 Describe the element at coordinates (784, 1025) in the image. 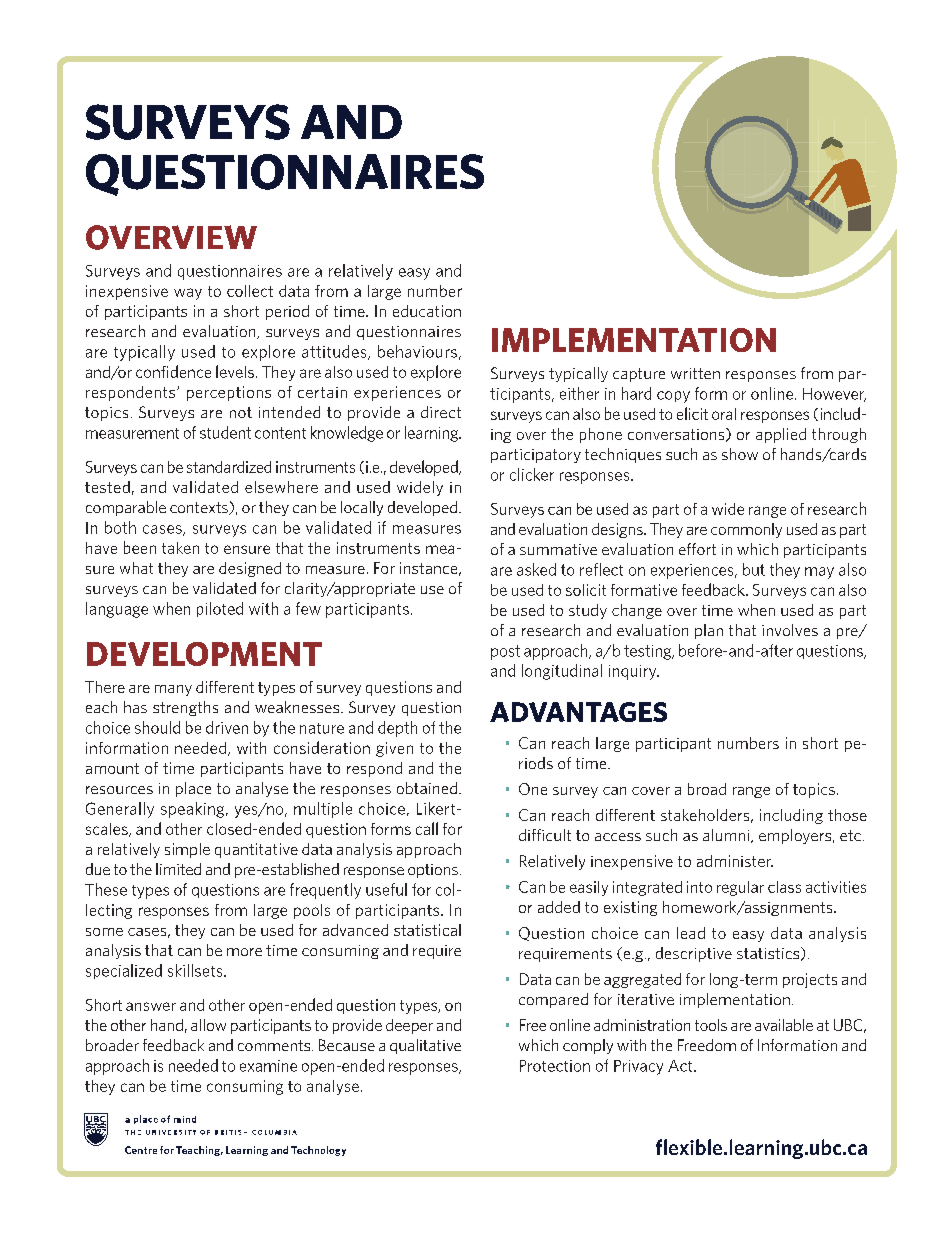

I see `available` at that location.
